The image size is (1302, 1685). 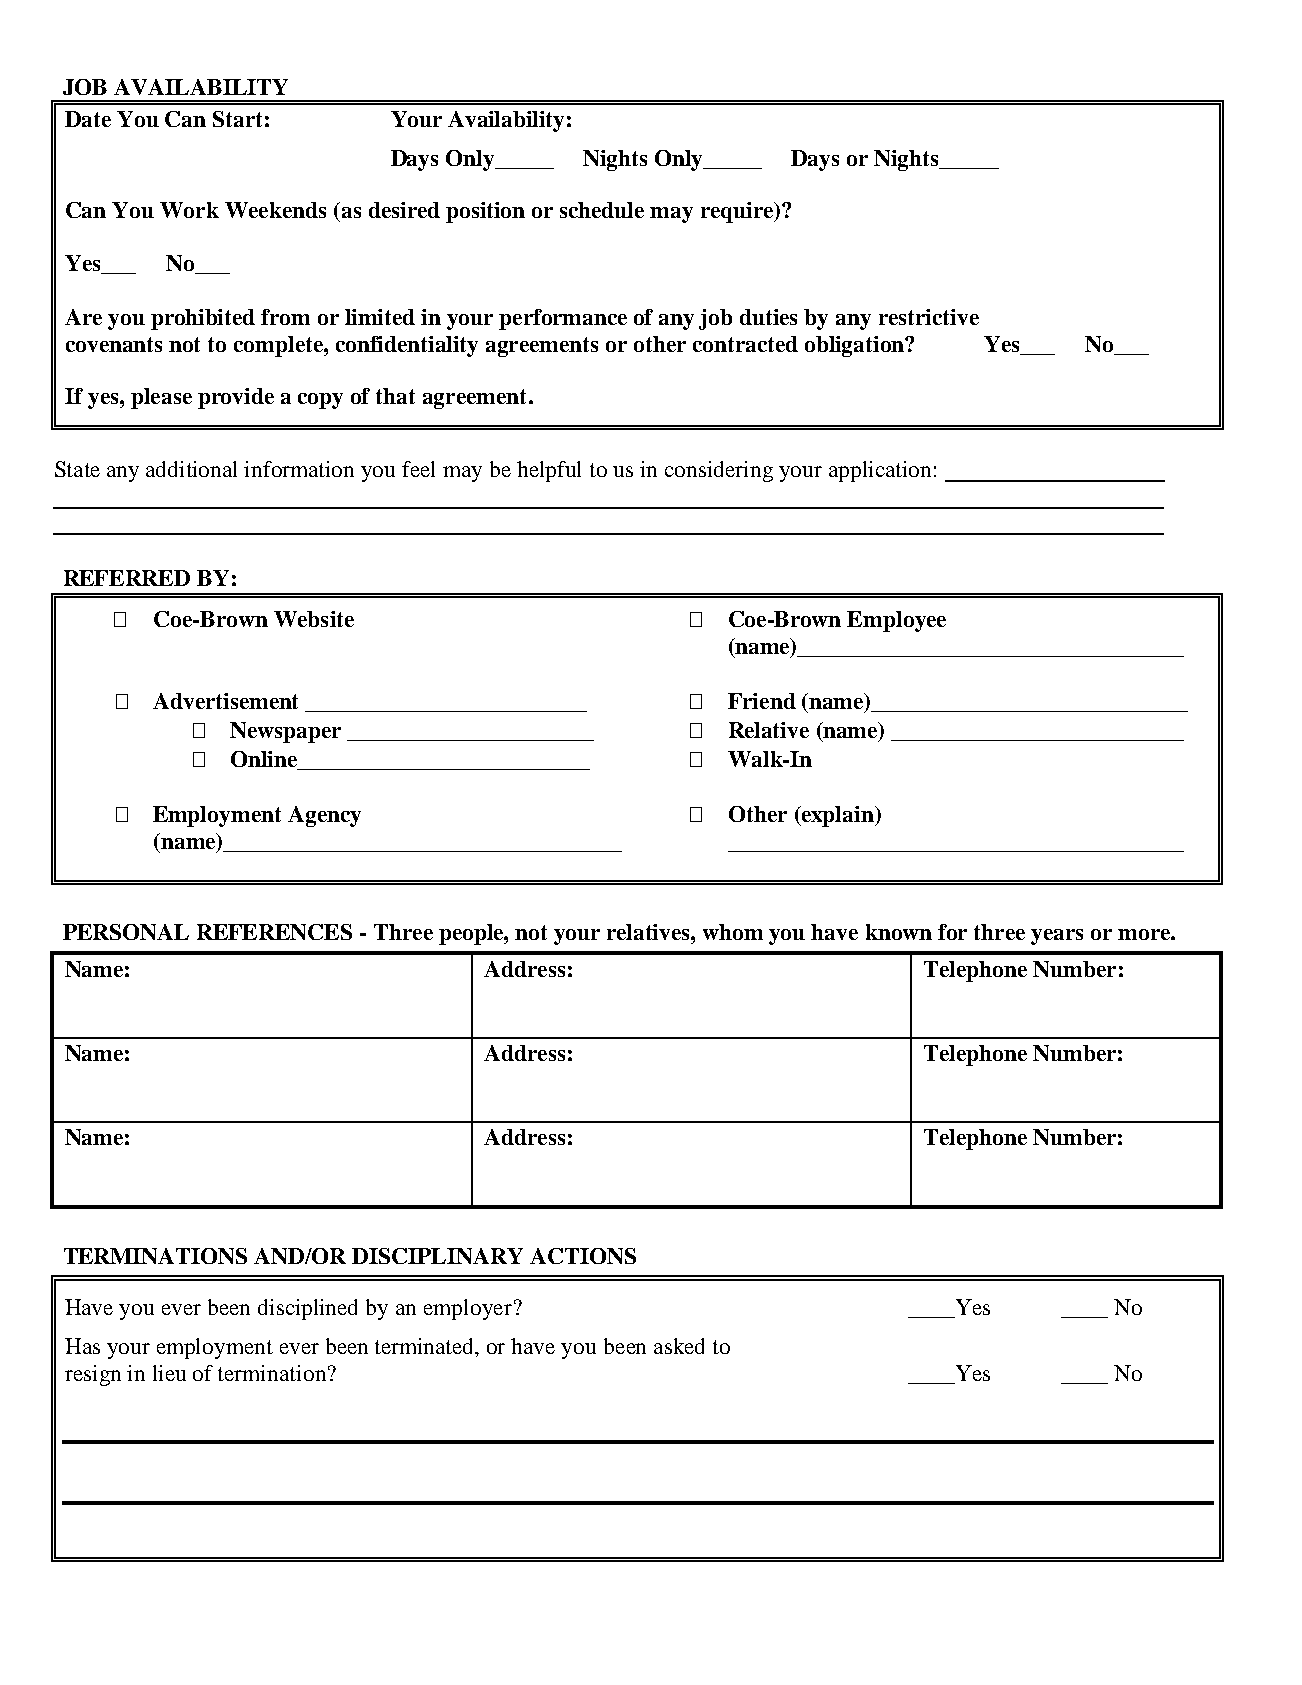 I want to click on require, so click(x=738, y=212).
